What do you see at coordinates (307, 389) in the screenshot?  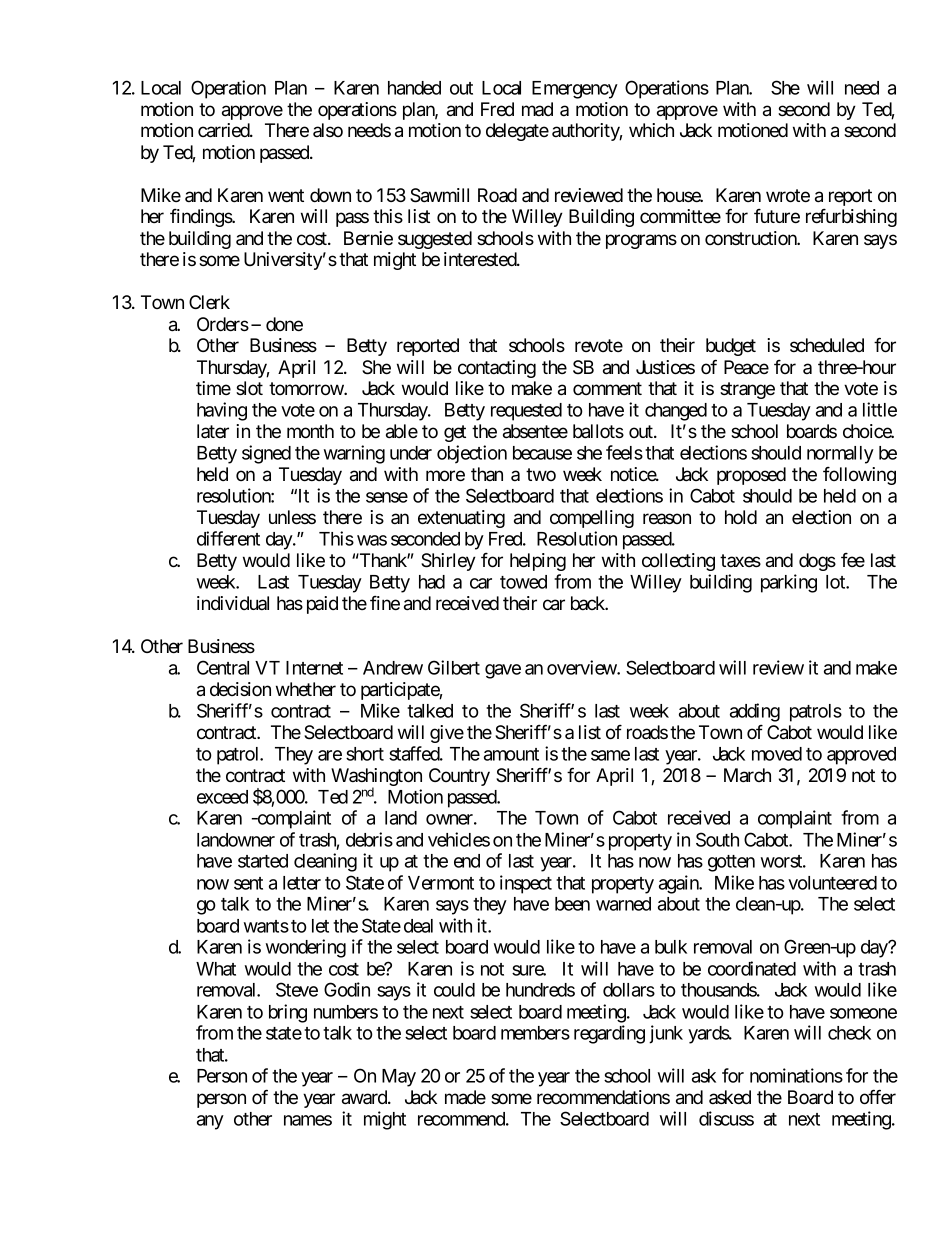 I see `tomorrow` at bounding box center [307, 389].
